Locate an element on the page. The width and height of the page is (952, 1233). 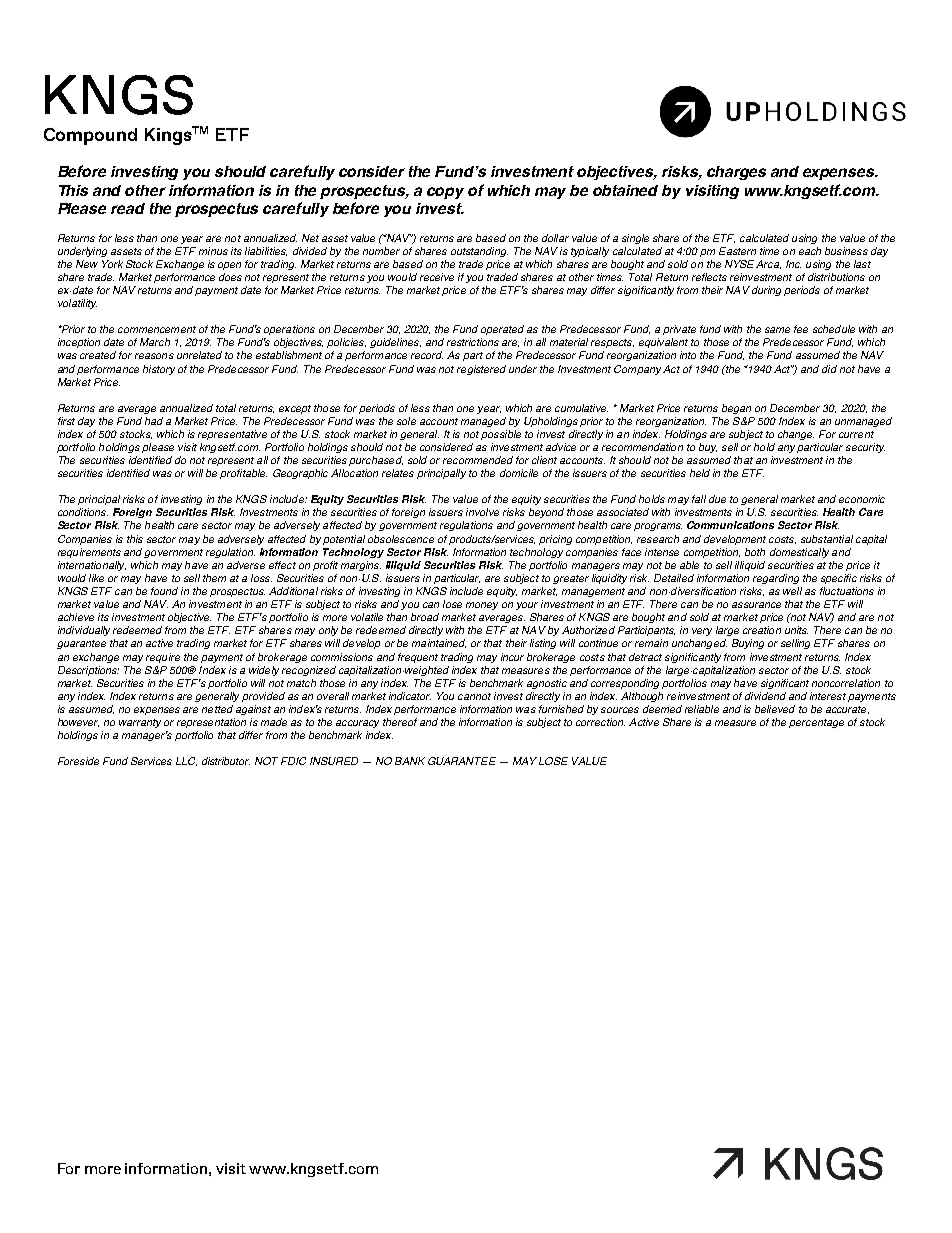
BANK is located at coordinates (410, 761).
